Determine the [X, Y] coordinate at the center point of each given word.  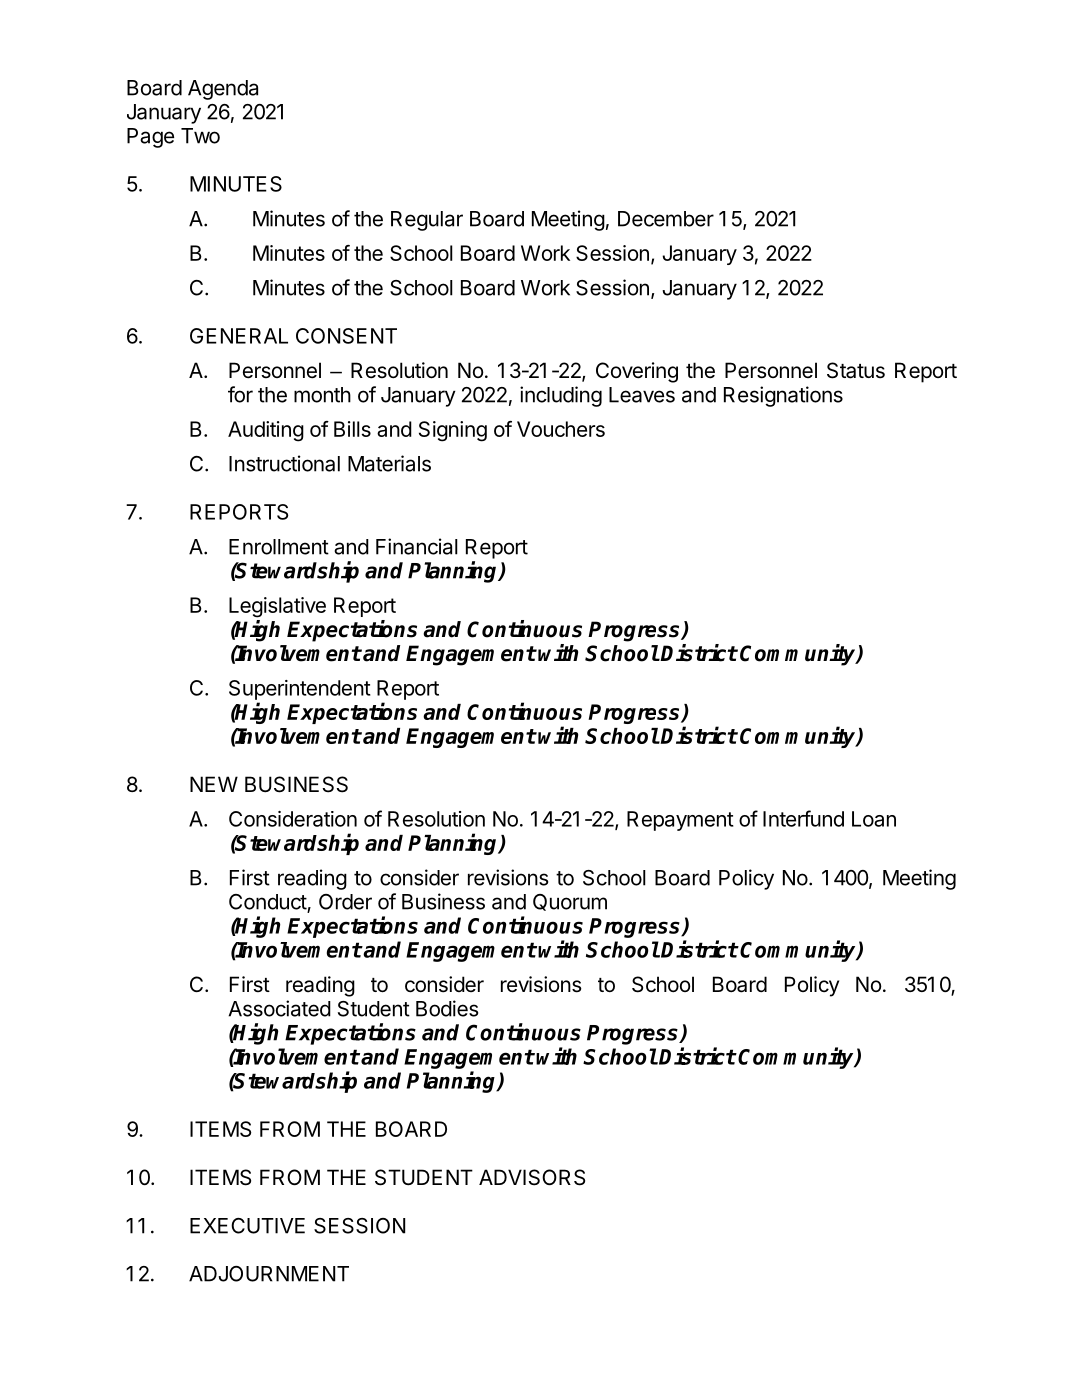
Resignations [783, 396]
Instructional [284, 463]
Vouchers [561, 429]
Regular [427, 221]
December [666, 219]
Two [200, 136]
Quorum [570, 902]
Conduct [268, 903]
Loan [874, 819]
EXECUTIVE [247, 1226]
